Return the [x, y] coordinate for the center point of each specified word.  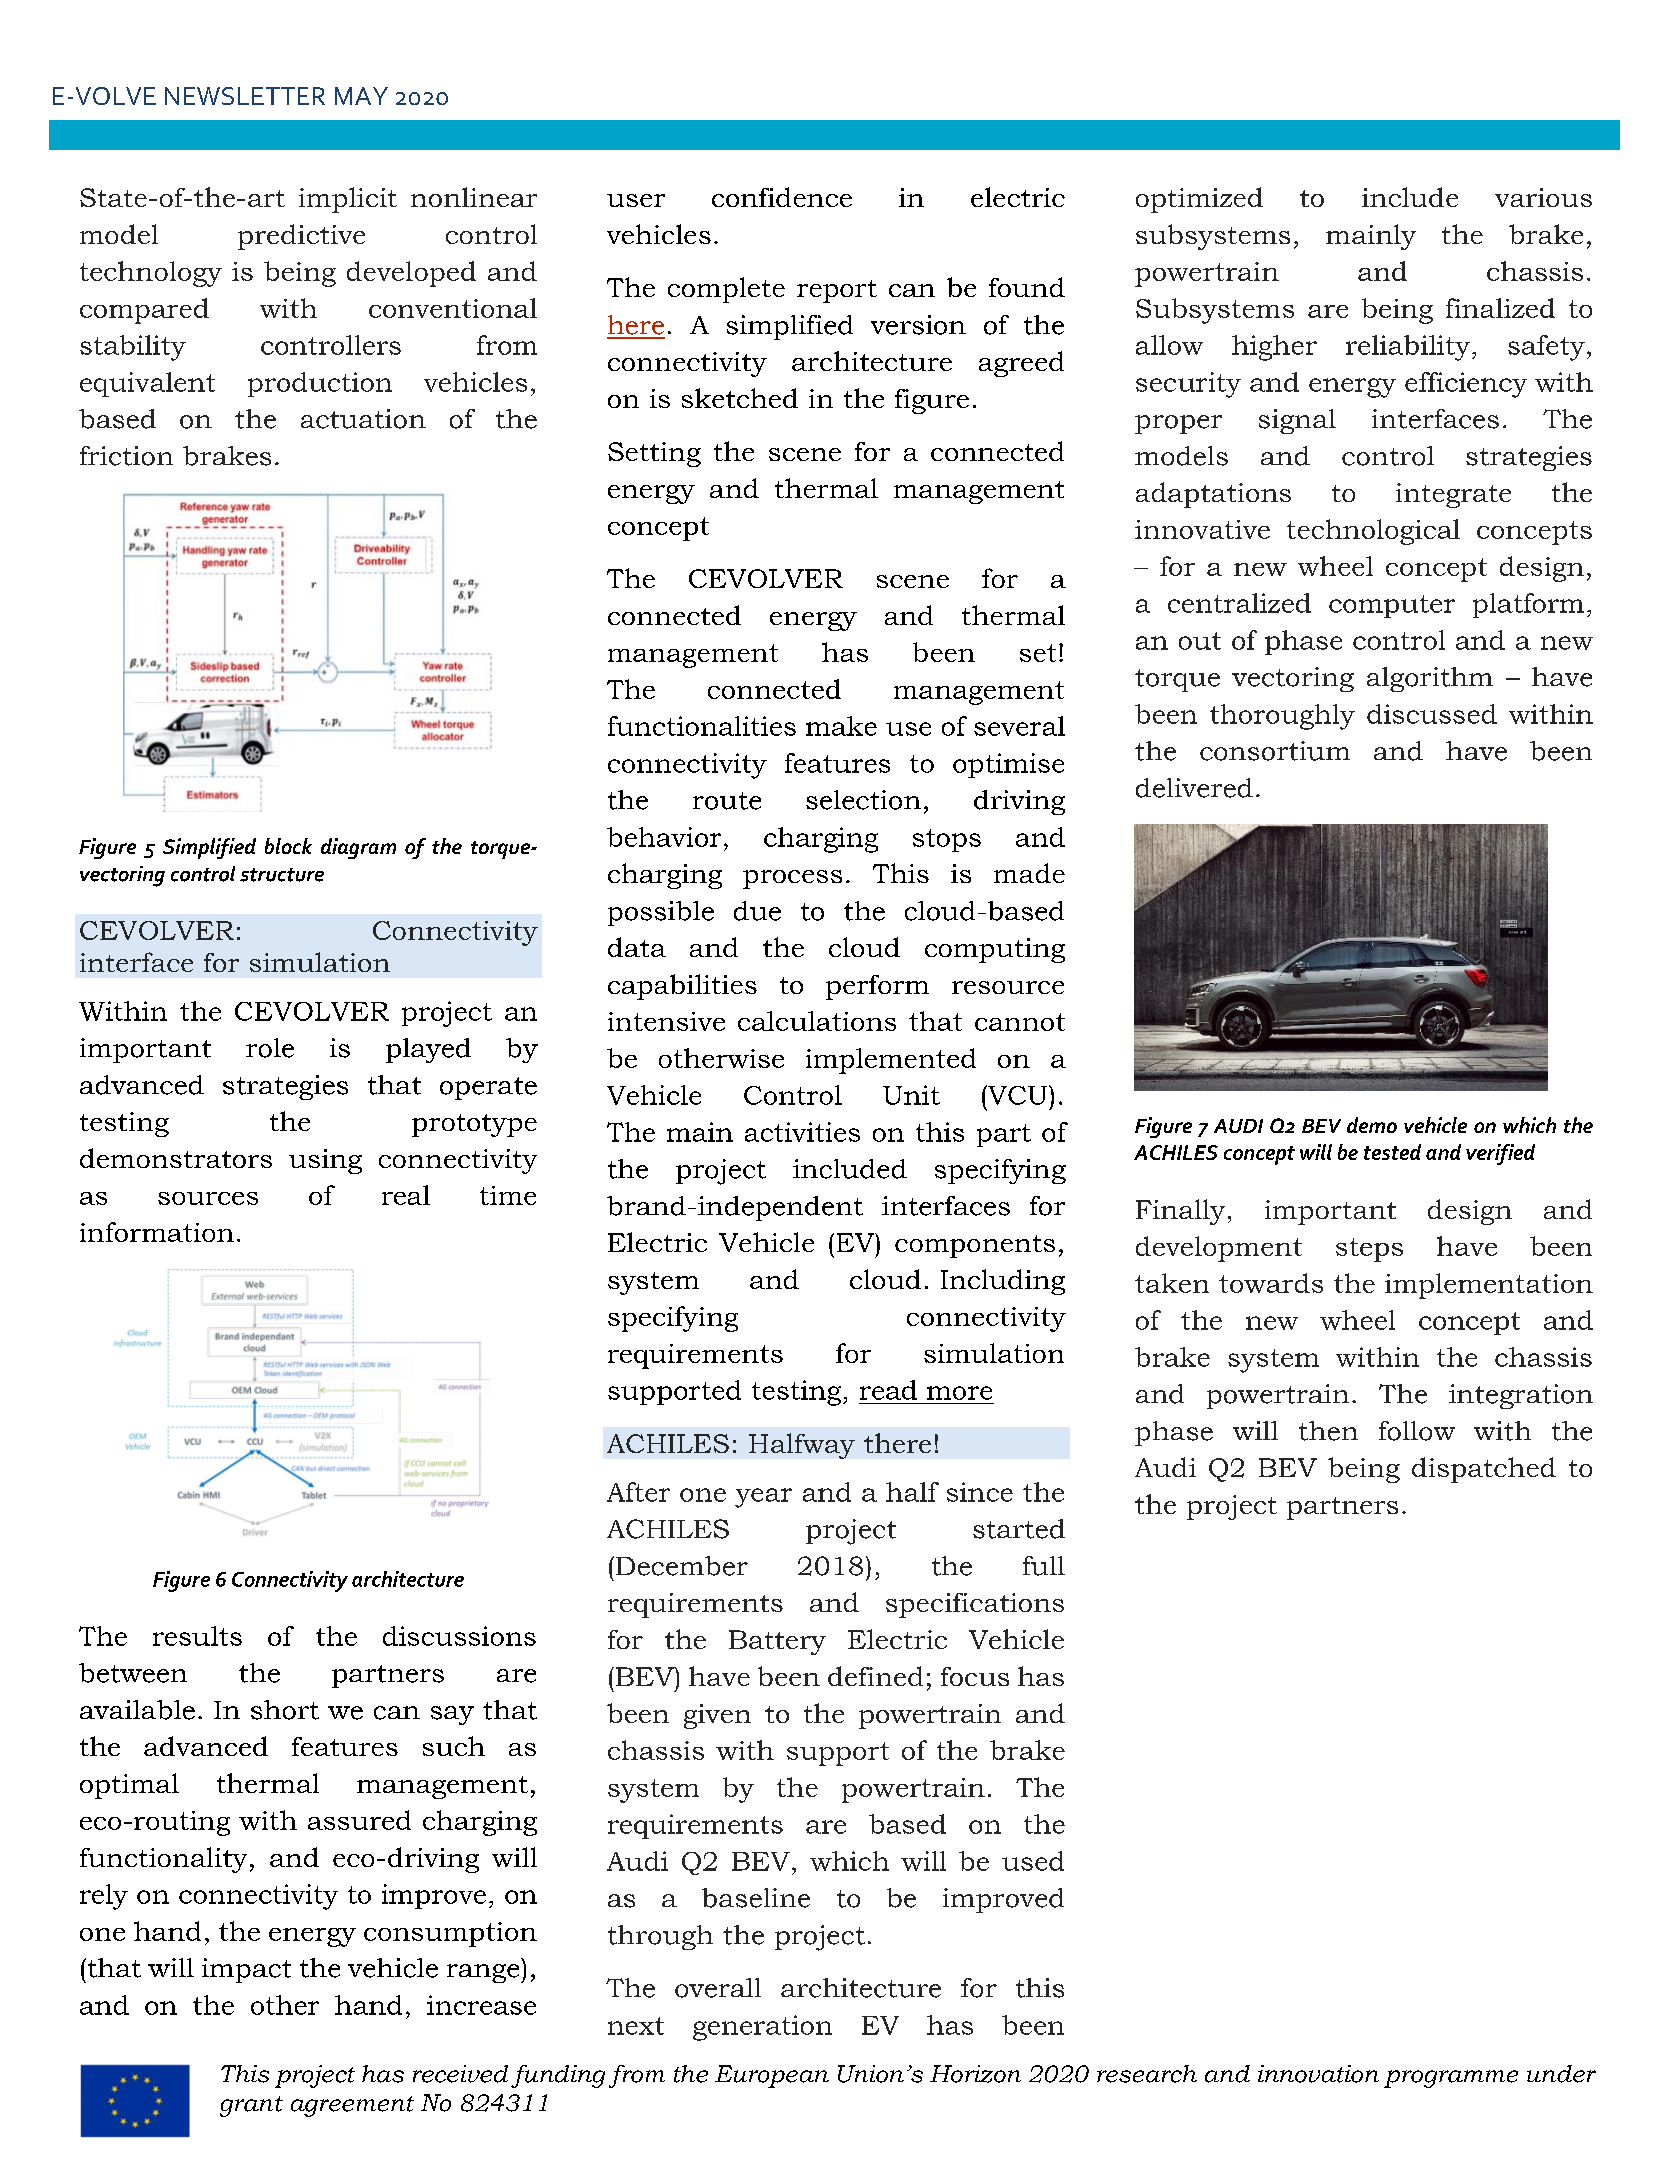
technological [1373, 532]
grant [251, 2106]
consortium [1275, 751]
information [157, 1232]
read [888, 1390]
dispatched [1484, 1470]
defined [875, 1676]
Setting [654, 454]
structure [282, 875]
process [792, 879]
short [285, 1710]
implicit [348, 200]
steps [1369, 1250]
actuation [363, 419]
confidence [782, 197]
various [1543, 197]
